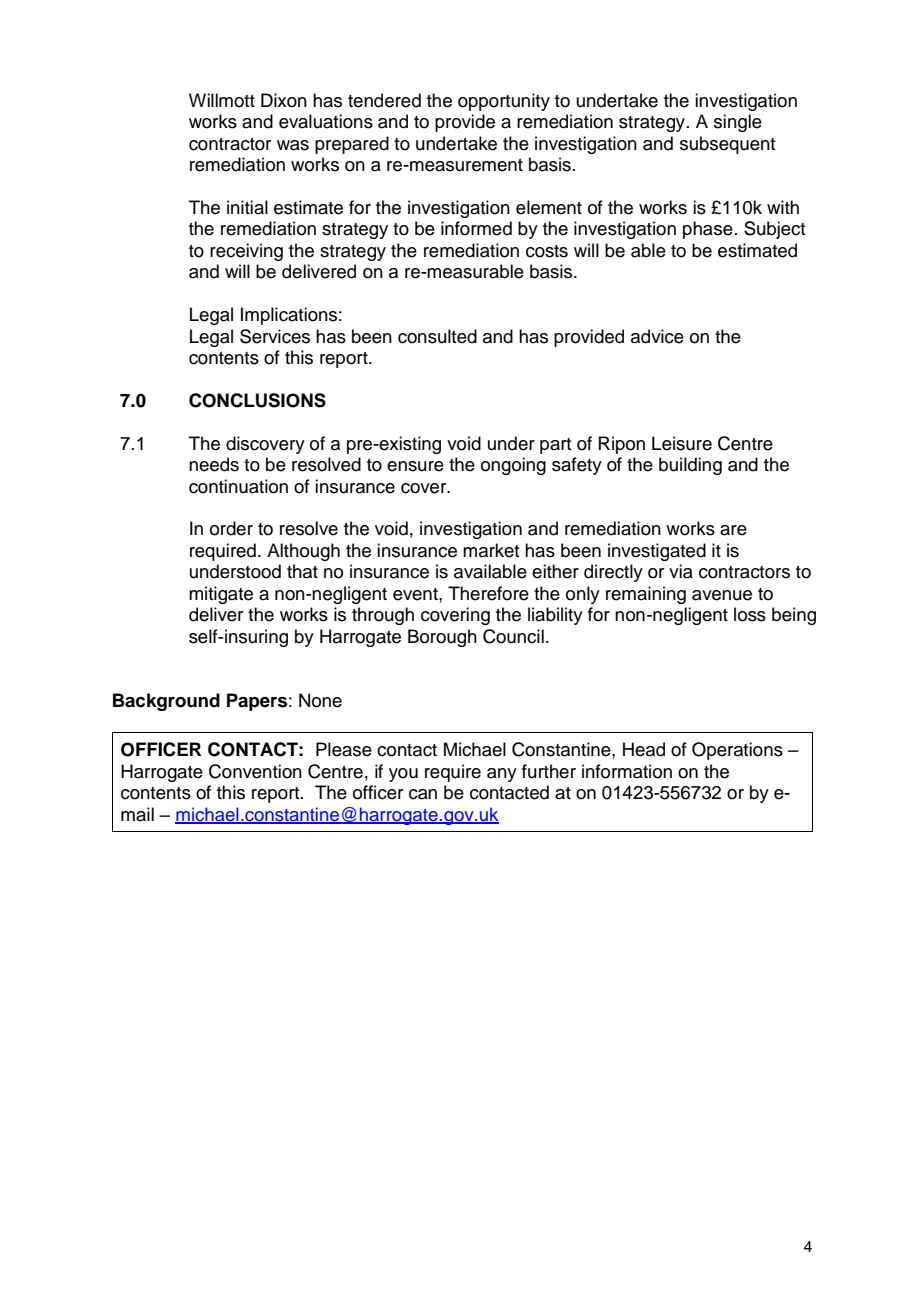  What do you see at coordinates (738, 123) in the page?
I see `single` at bounding box center [738, 123].
